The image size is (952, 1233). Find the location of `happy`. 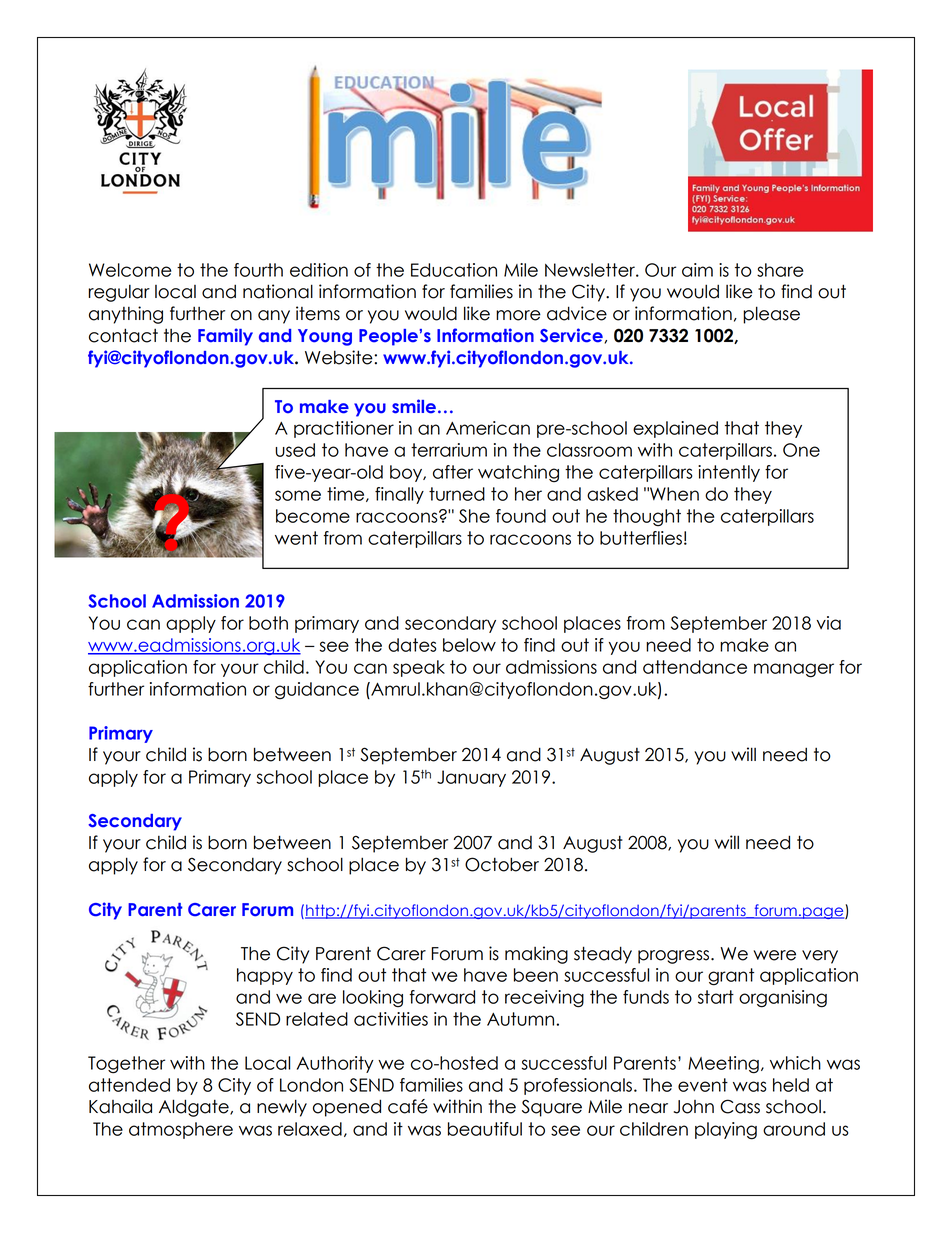

happy is located at coordinates (265, 976).
